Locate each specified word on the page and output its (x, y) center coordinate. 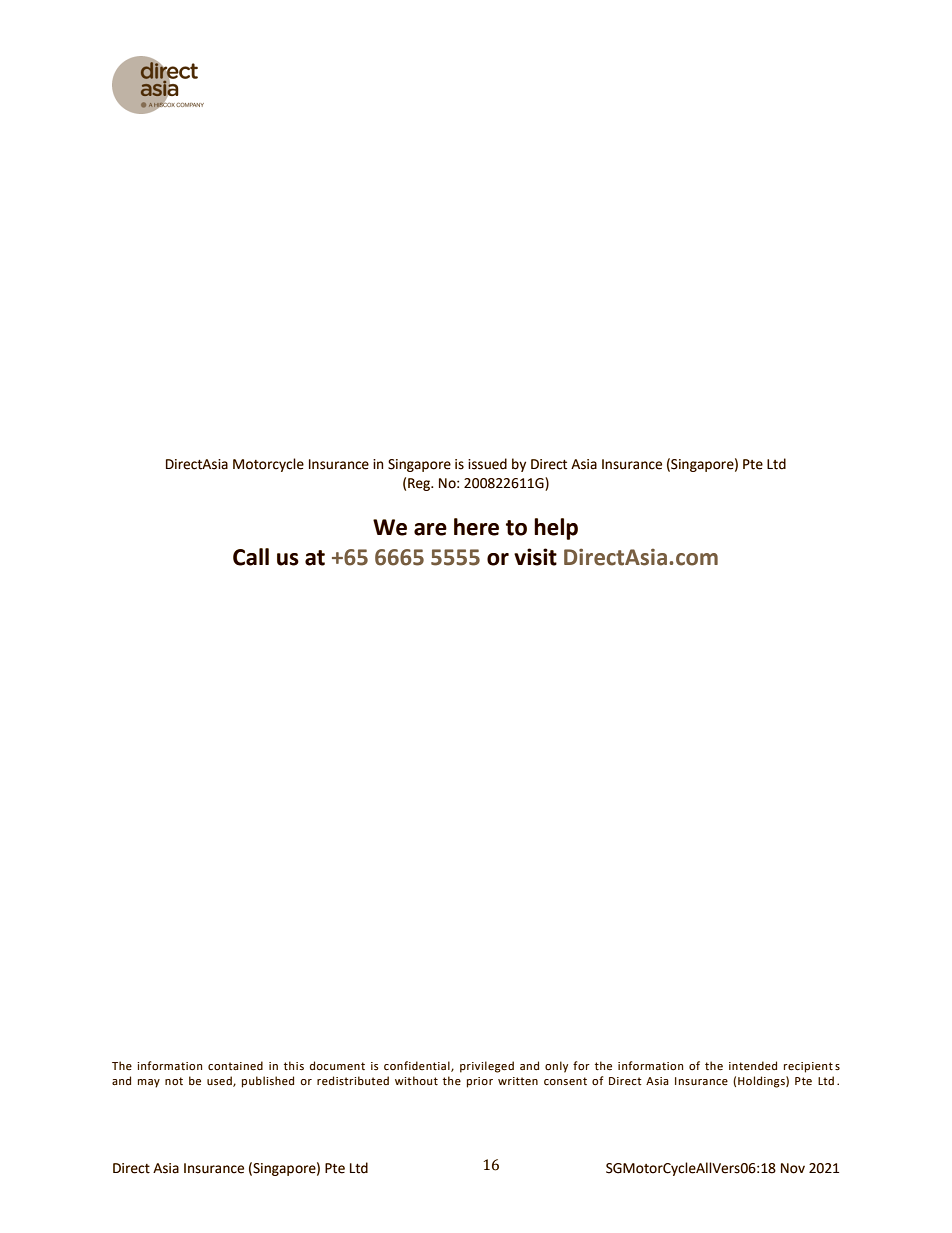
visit (535, 557)
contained (235, 1066)
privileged (487, 1067)
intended (753, 1065)
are (430, 529)
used (220, 1081)
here (476, 527)
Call (251, 557)
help (556, 529)
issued (487, 464)
